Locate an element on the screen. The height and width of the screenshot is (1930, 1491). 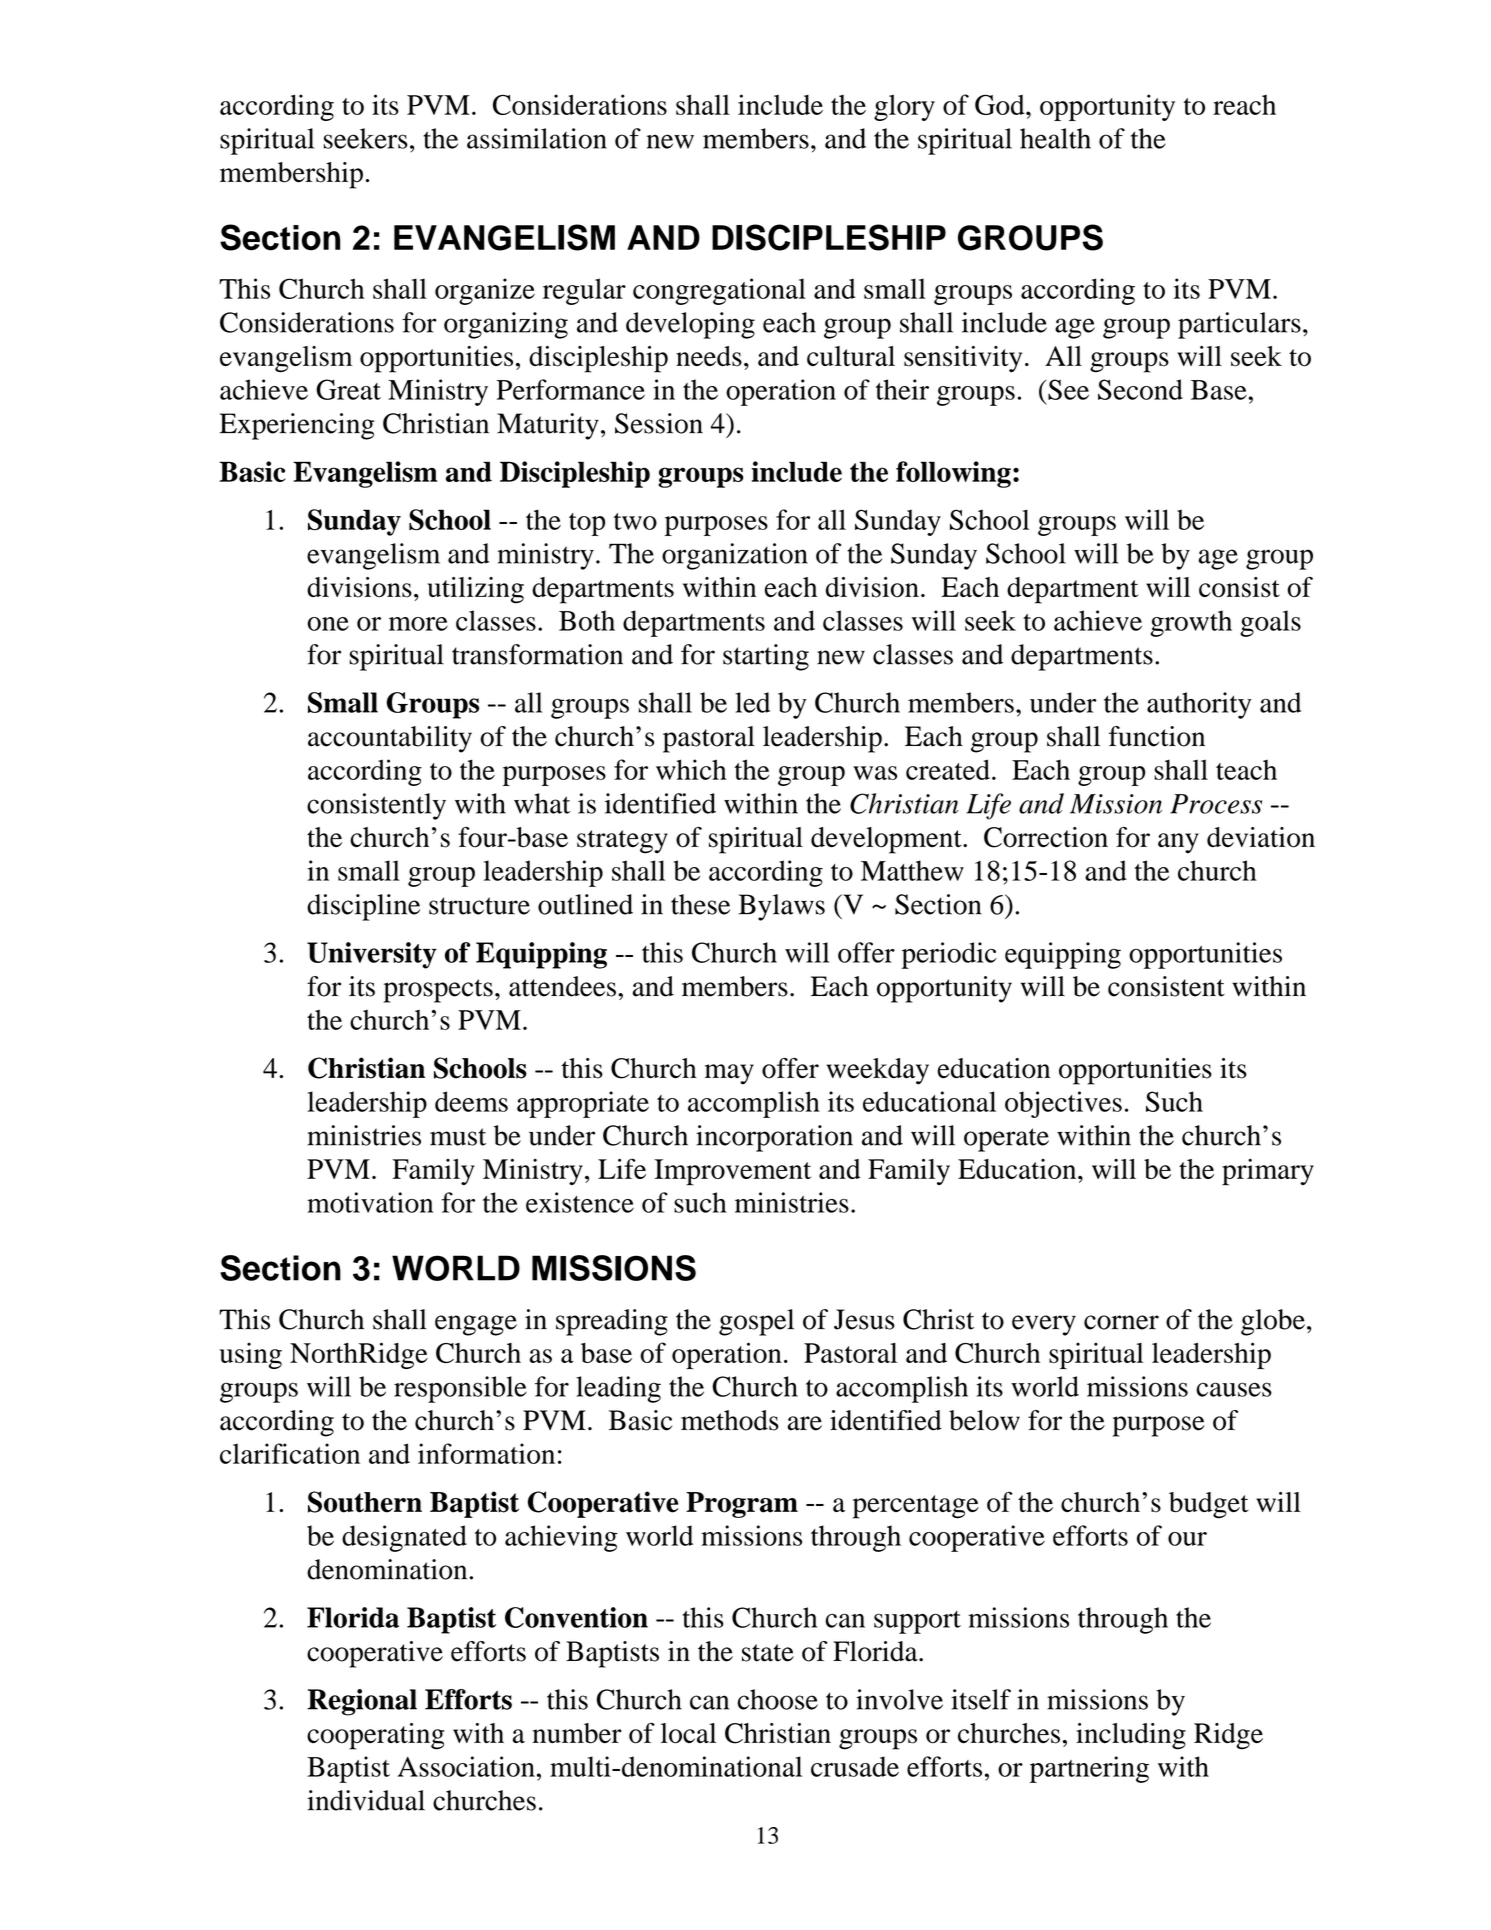
health is located at coordinates (1055, 138).
